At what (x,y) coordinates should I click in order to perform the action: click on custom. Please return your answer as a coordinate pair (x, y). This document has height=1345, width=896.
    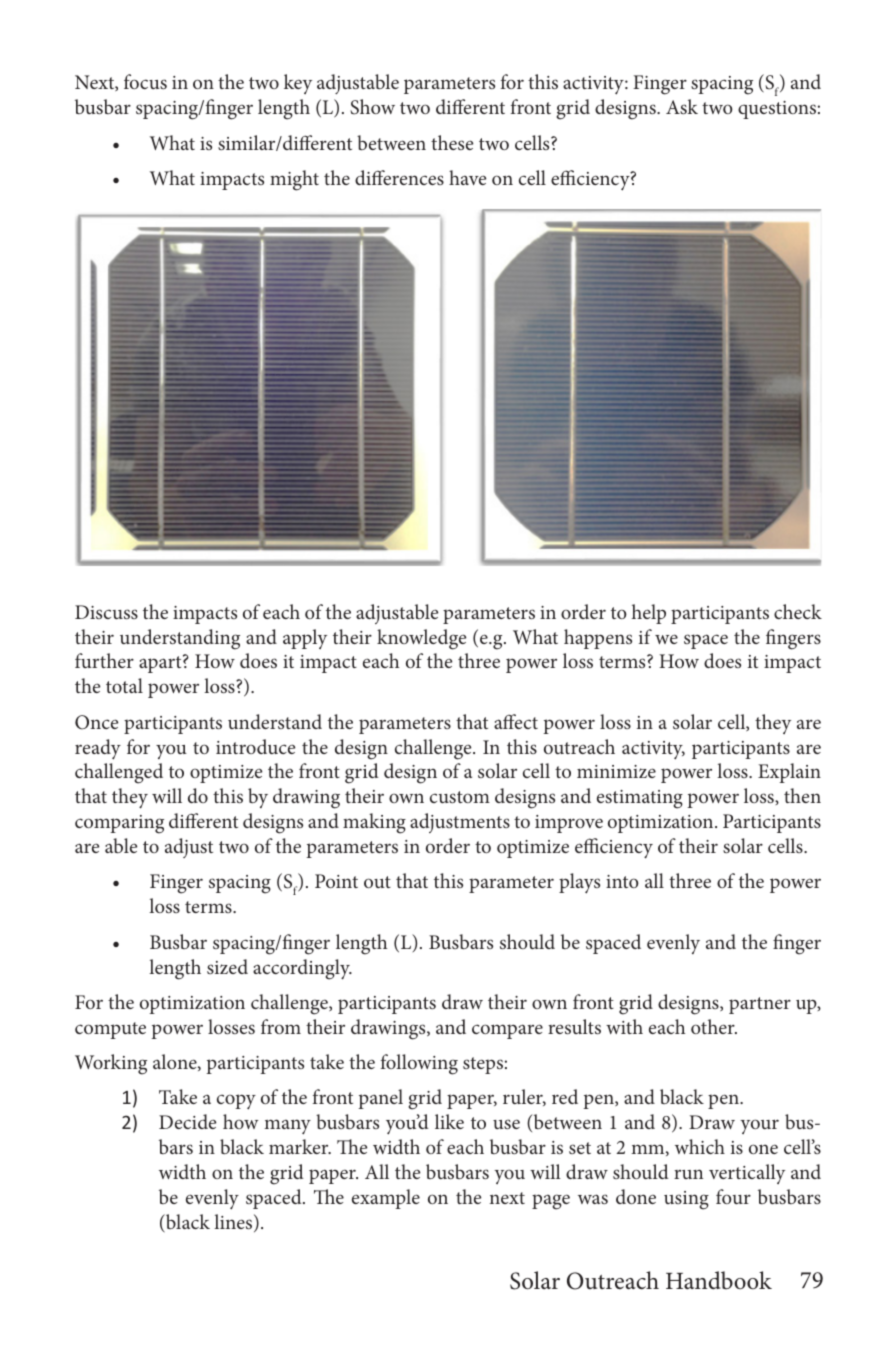
    Looking at the image, I should click on (460, 797).
